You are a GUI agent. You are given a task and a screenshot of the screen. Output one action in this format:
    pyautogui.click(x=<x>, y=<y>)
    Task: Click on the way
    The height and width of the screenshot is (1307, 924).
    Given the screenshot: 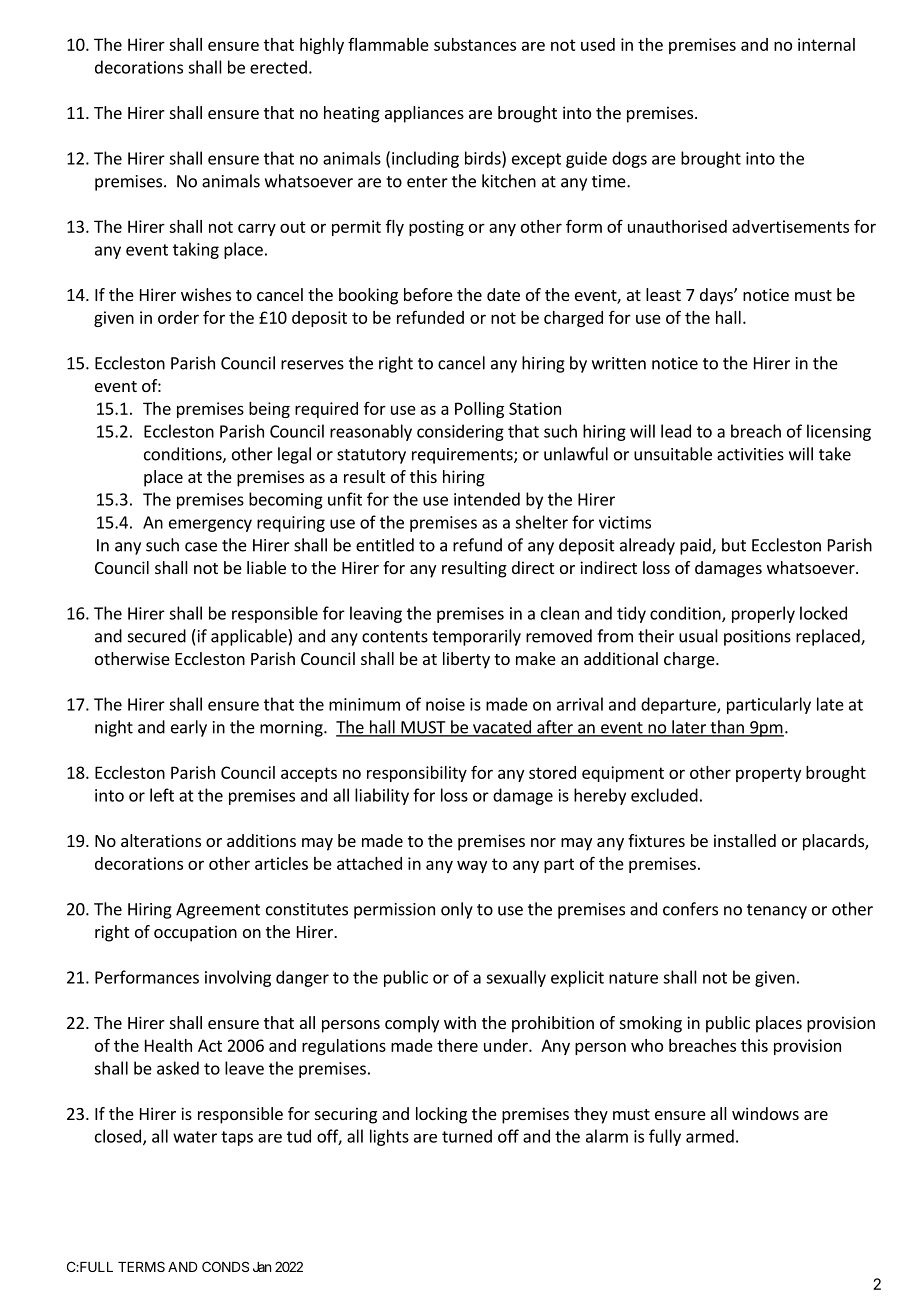 What is the action you would take?
    pyautogui.click(x=472, y=866)
